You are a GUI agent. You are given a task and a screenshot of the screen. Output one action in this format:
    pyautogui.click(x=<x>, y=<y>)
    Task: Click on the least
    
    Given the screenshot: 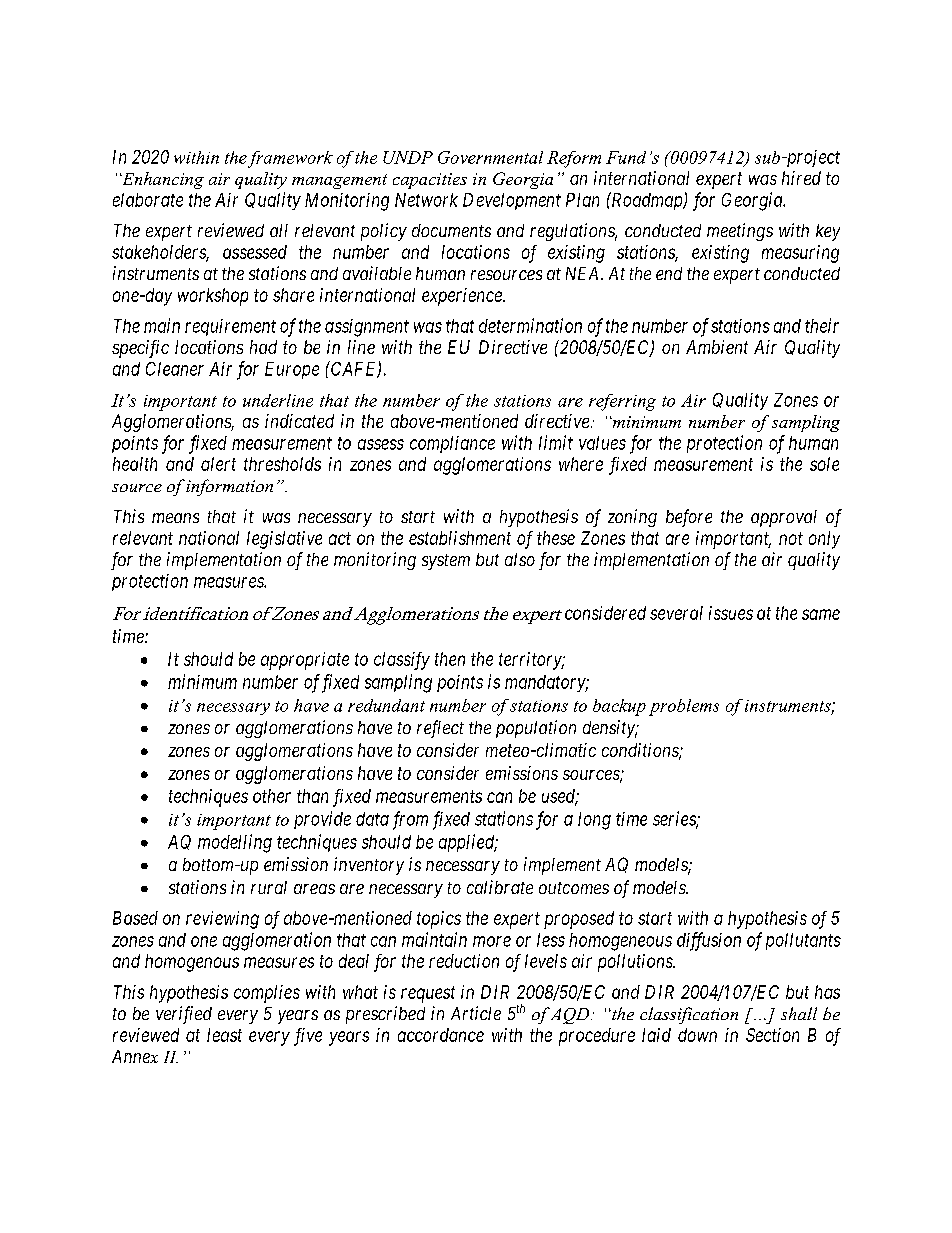 What is the action you would take?
    pyautogui.click(x=224, y=1035)
